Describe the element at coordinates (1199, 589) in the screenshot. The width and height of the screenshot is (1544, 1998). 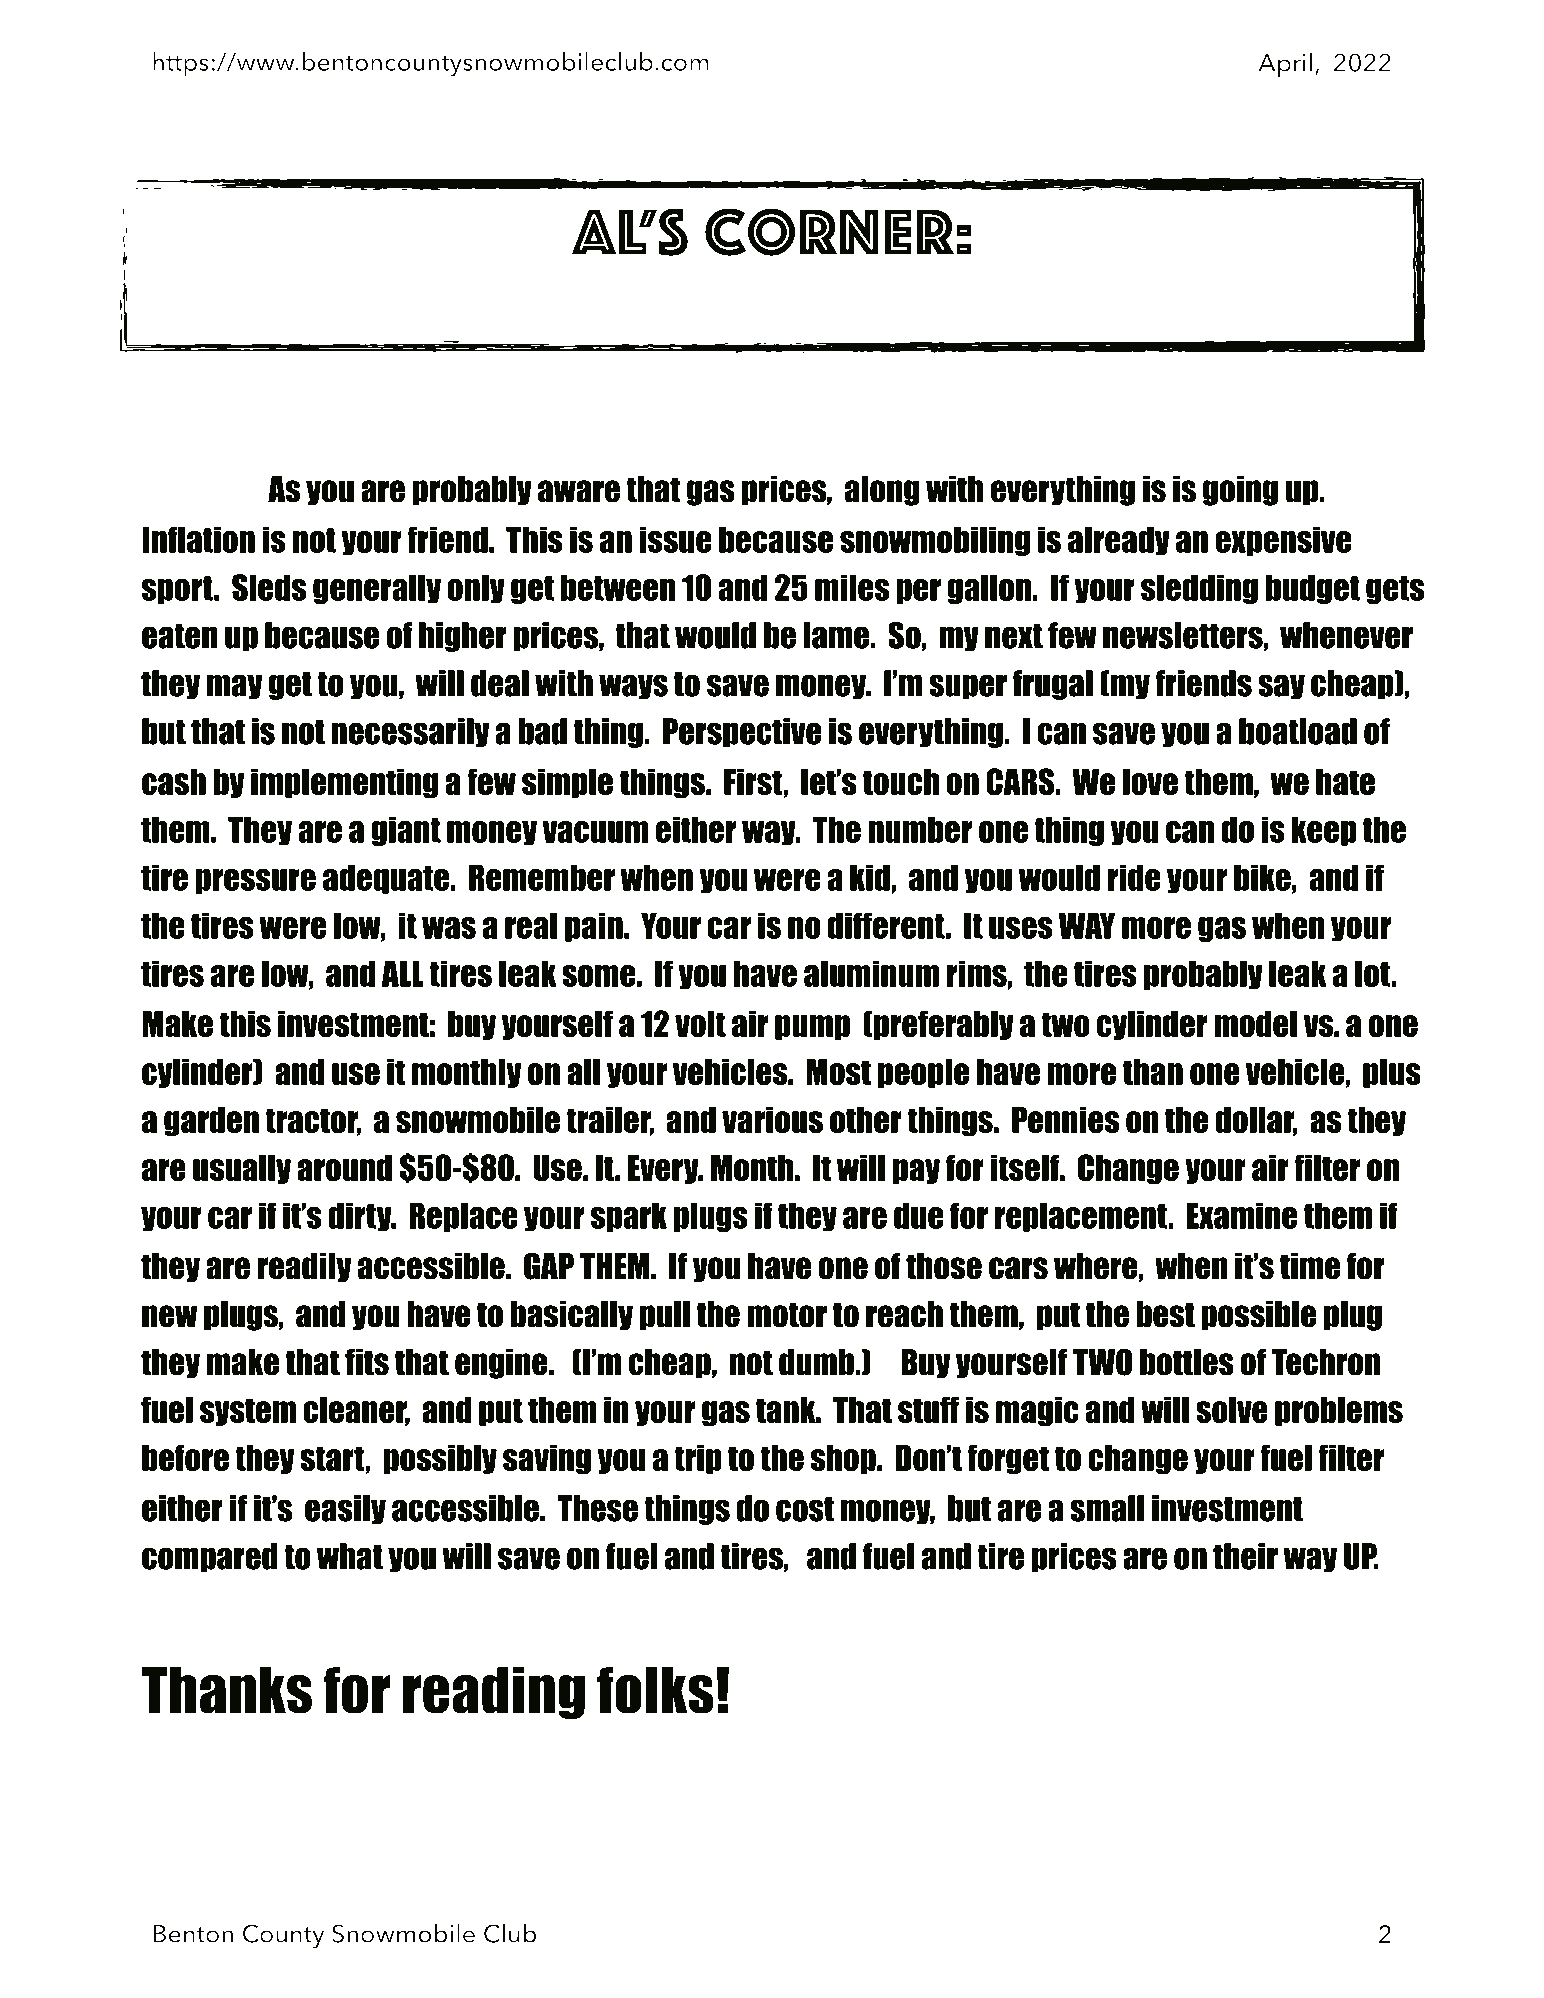
I see `sledding` at that location.
